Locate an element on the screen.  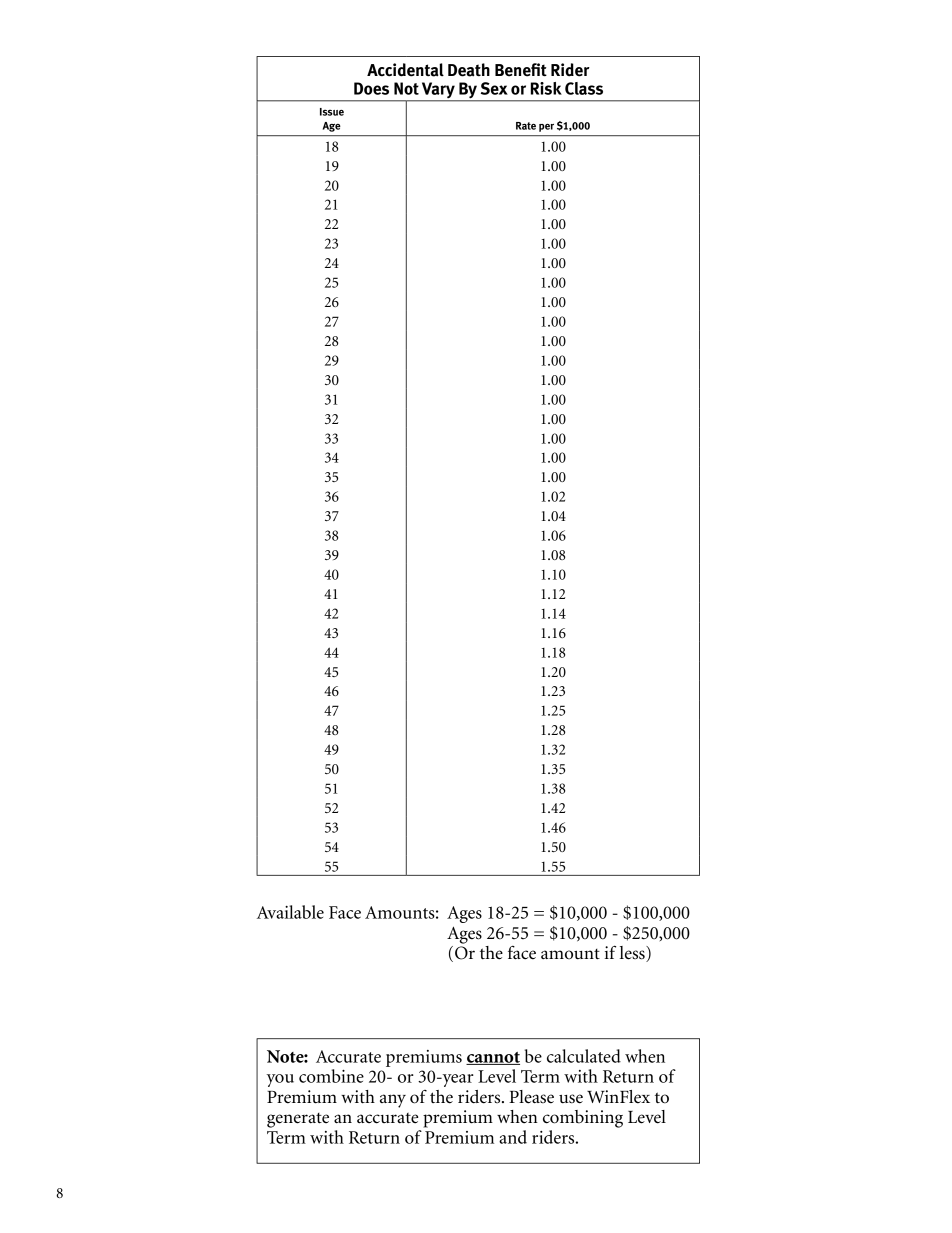
less is located at coordinates (633, 954).
